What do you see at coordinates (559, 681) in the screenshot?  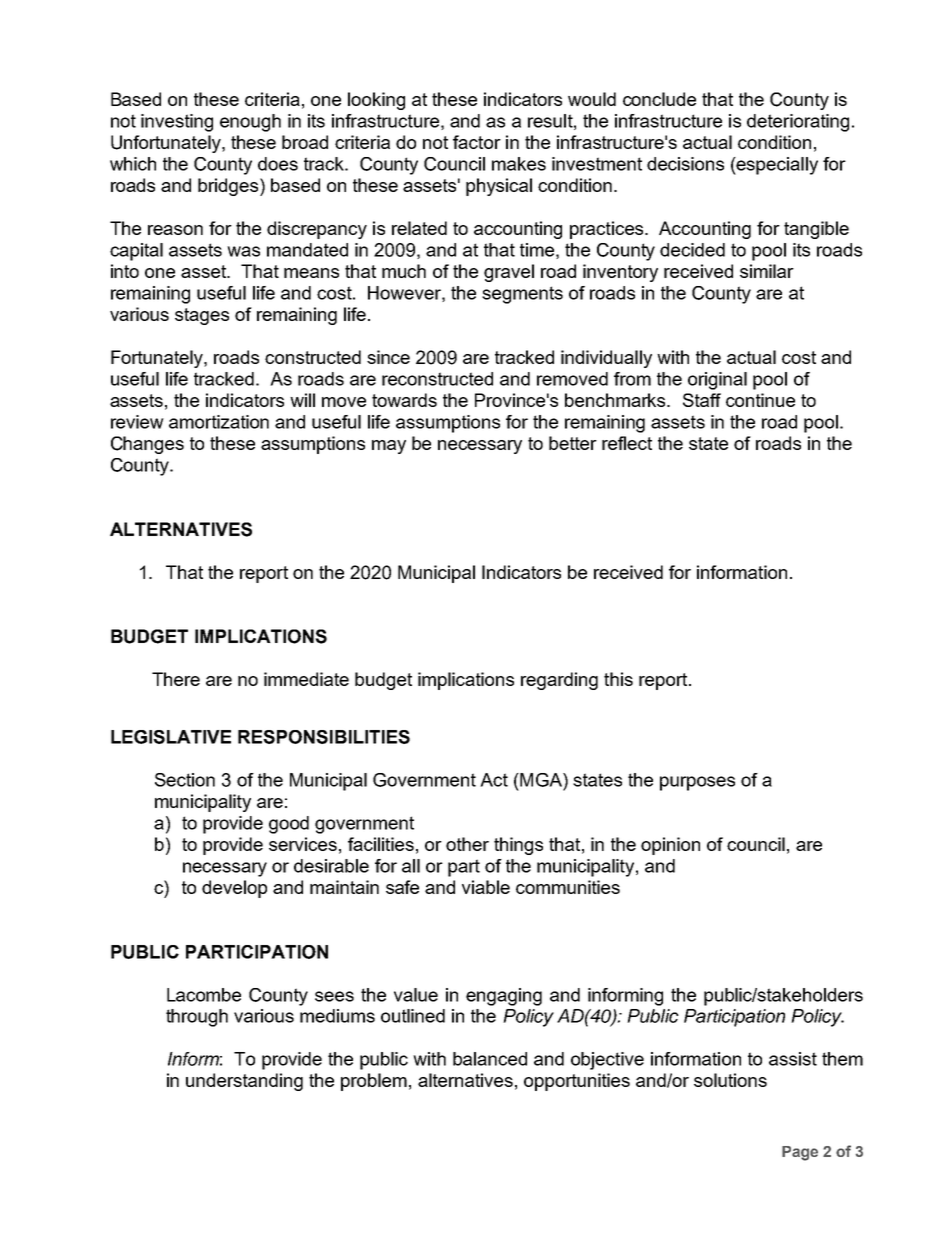 I see `regarding` at bounding box center [559, 681].
